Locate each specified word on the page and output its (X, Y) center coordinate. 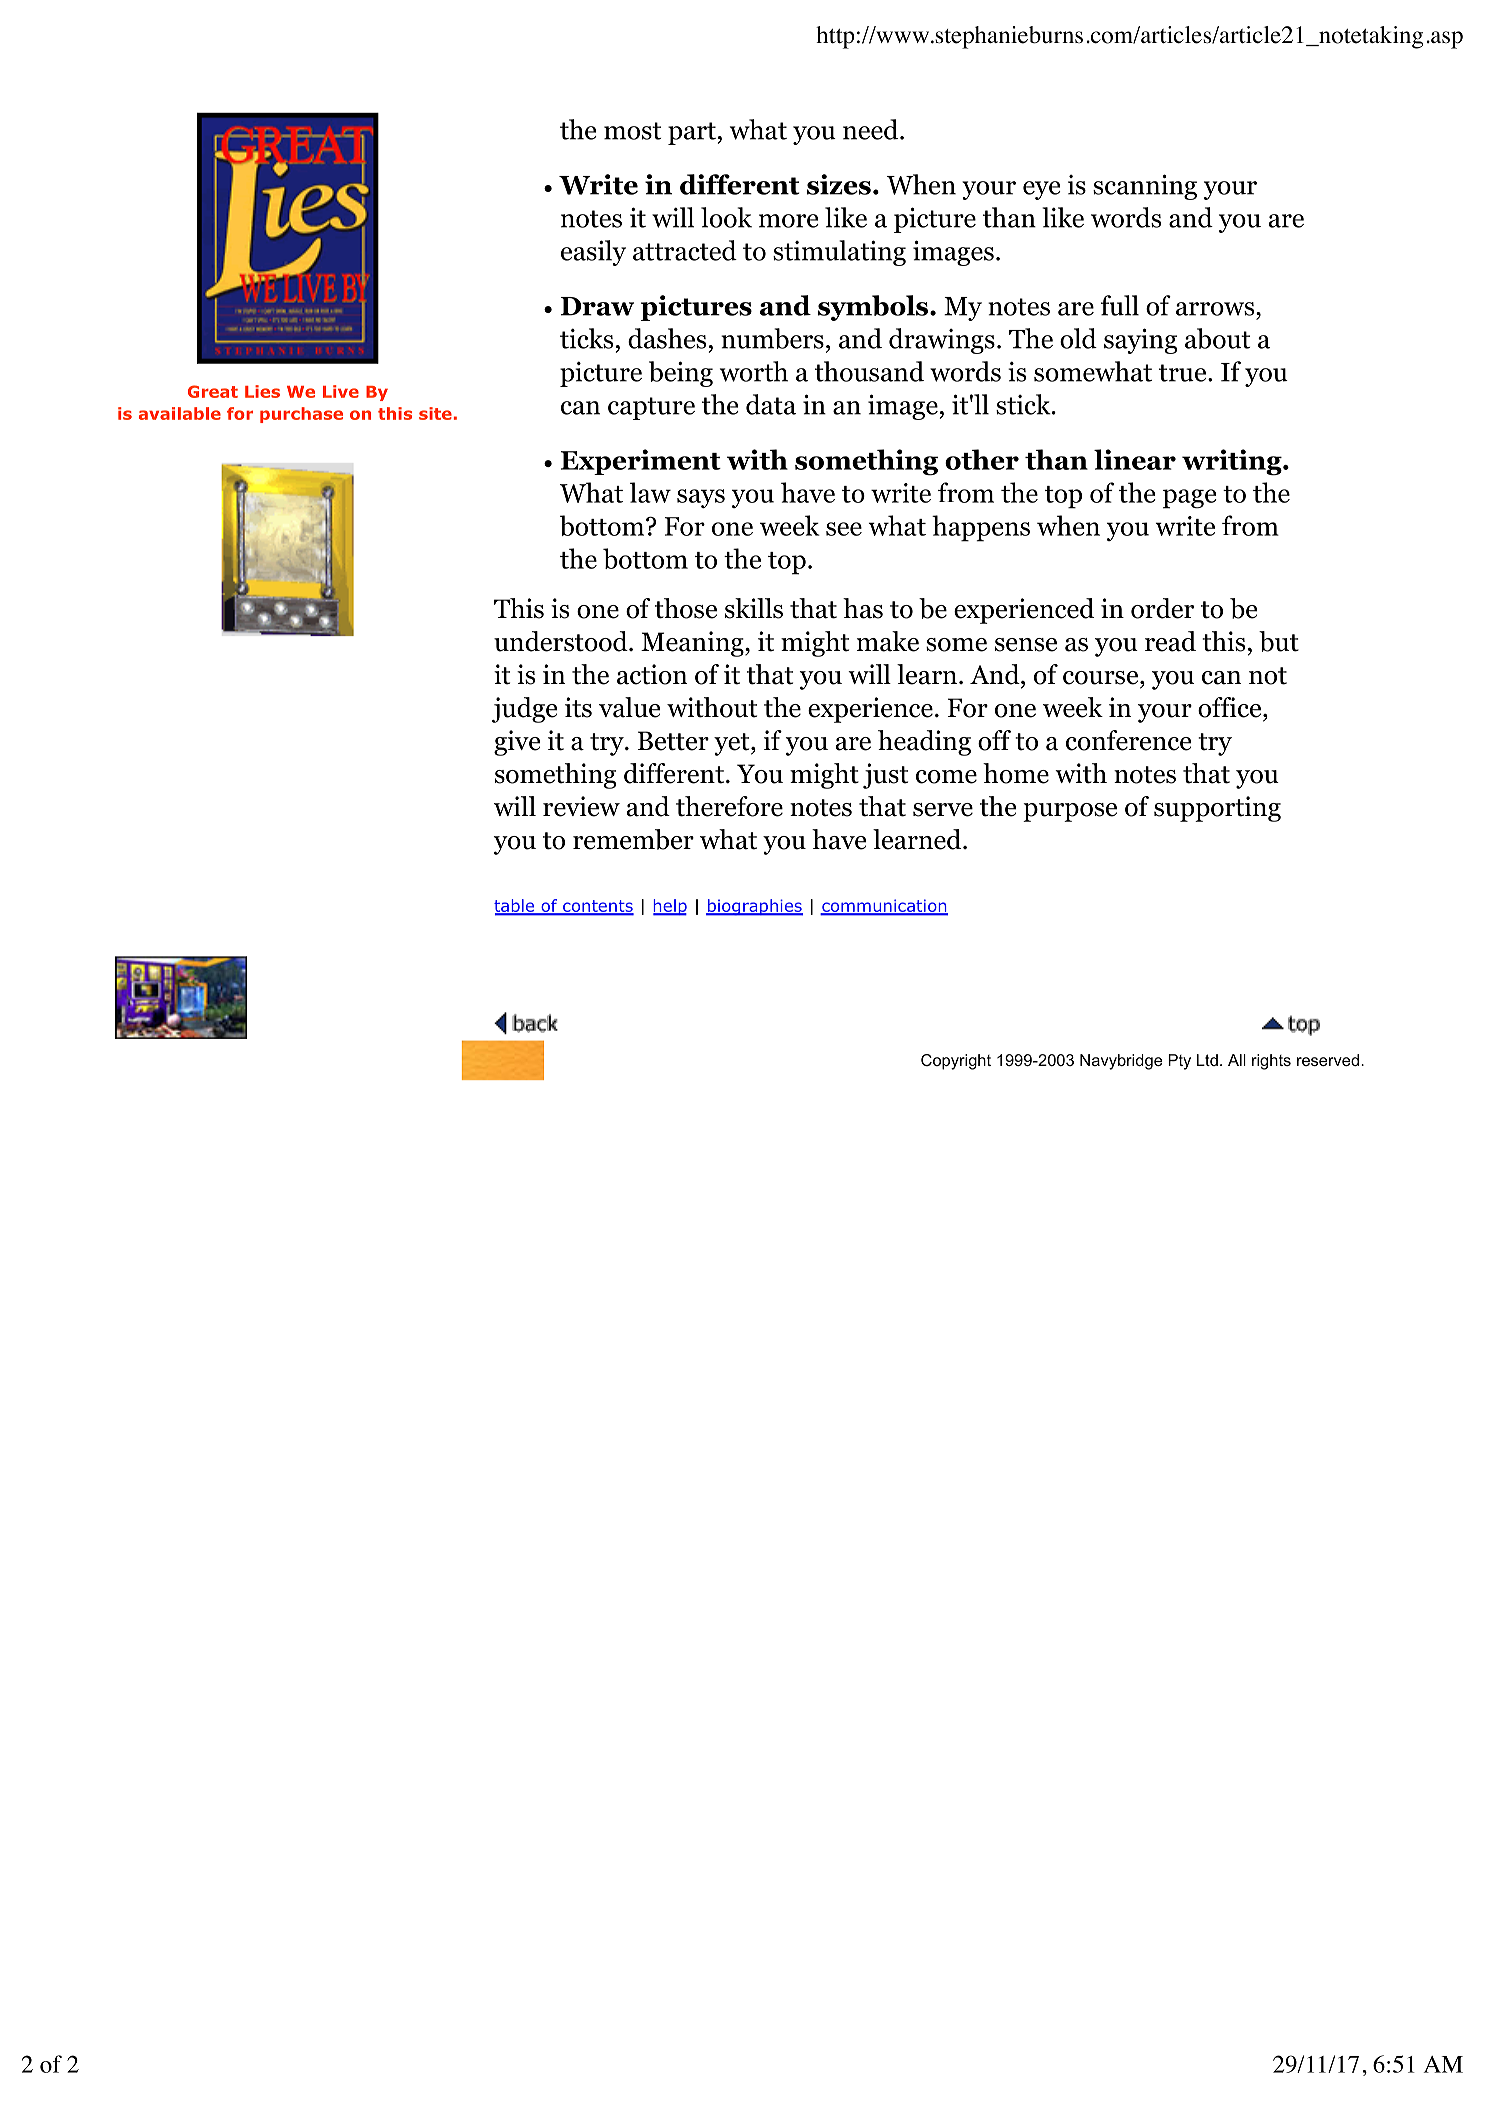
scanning (1145, 187)
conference (1128, 740)
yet (733, 744)
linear (1135, 459)
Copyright (956, 1062)
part (692, 133)
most (633, 131)
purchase (301, 415)
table (515, 907)
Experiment (641, 462)
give (517, 743)
